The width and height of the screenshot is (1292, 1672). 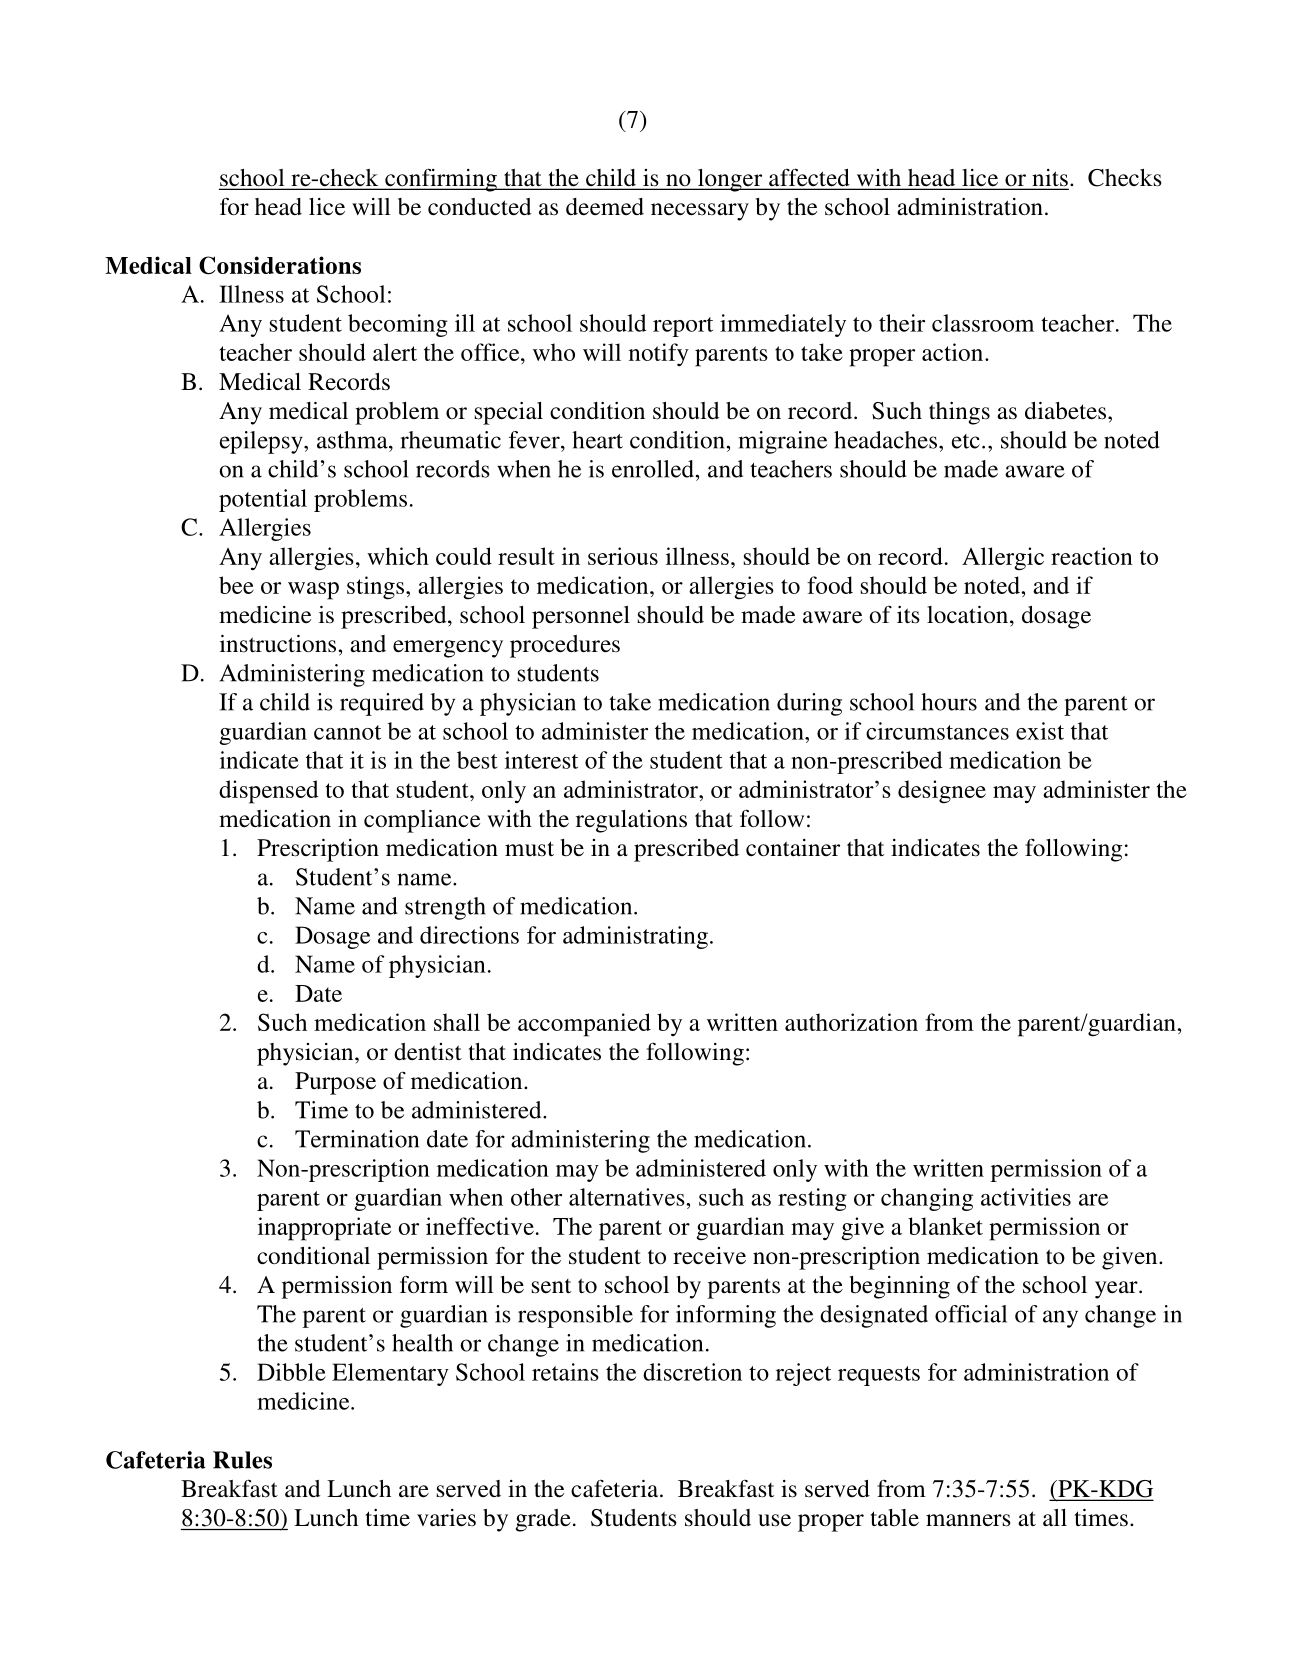 I want to click on authorization, so click(x=851, y=1022).
